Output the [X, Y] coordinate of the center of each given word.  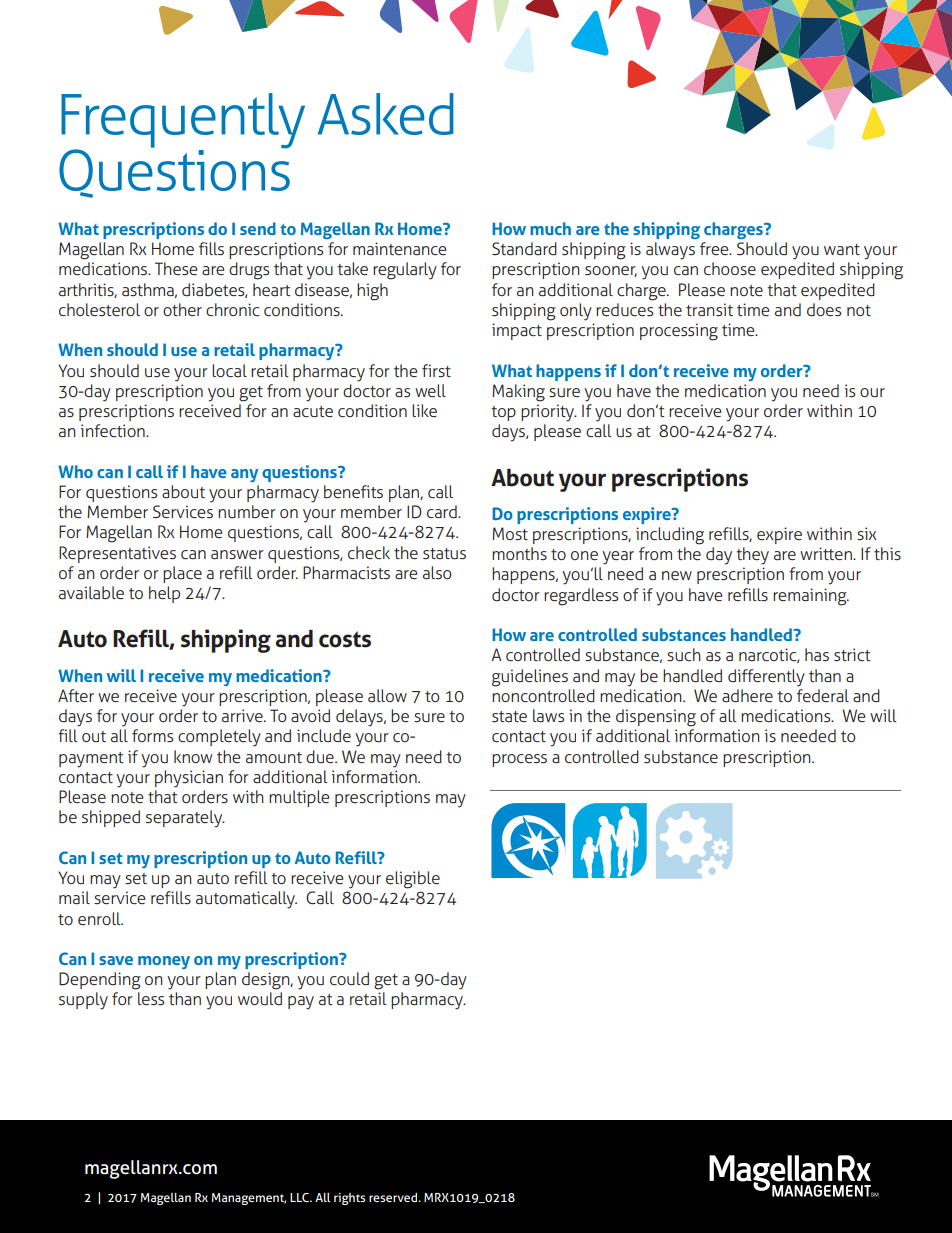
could [349, 979]
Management [249, 1199]
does [824, 310]
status [444, 554]
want [842, 249]
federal [823, 696]
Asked [386, 114]
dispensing [656, 718]
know [193, 756]
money [164, 962]
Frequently [183, 122]
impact [517, 331]
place [182, 574]
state [509, 717]
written [827, 554]
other [182, 310]
